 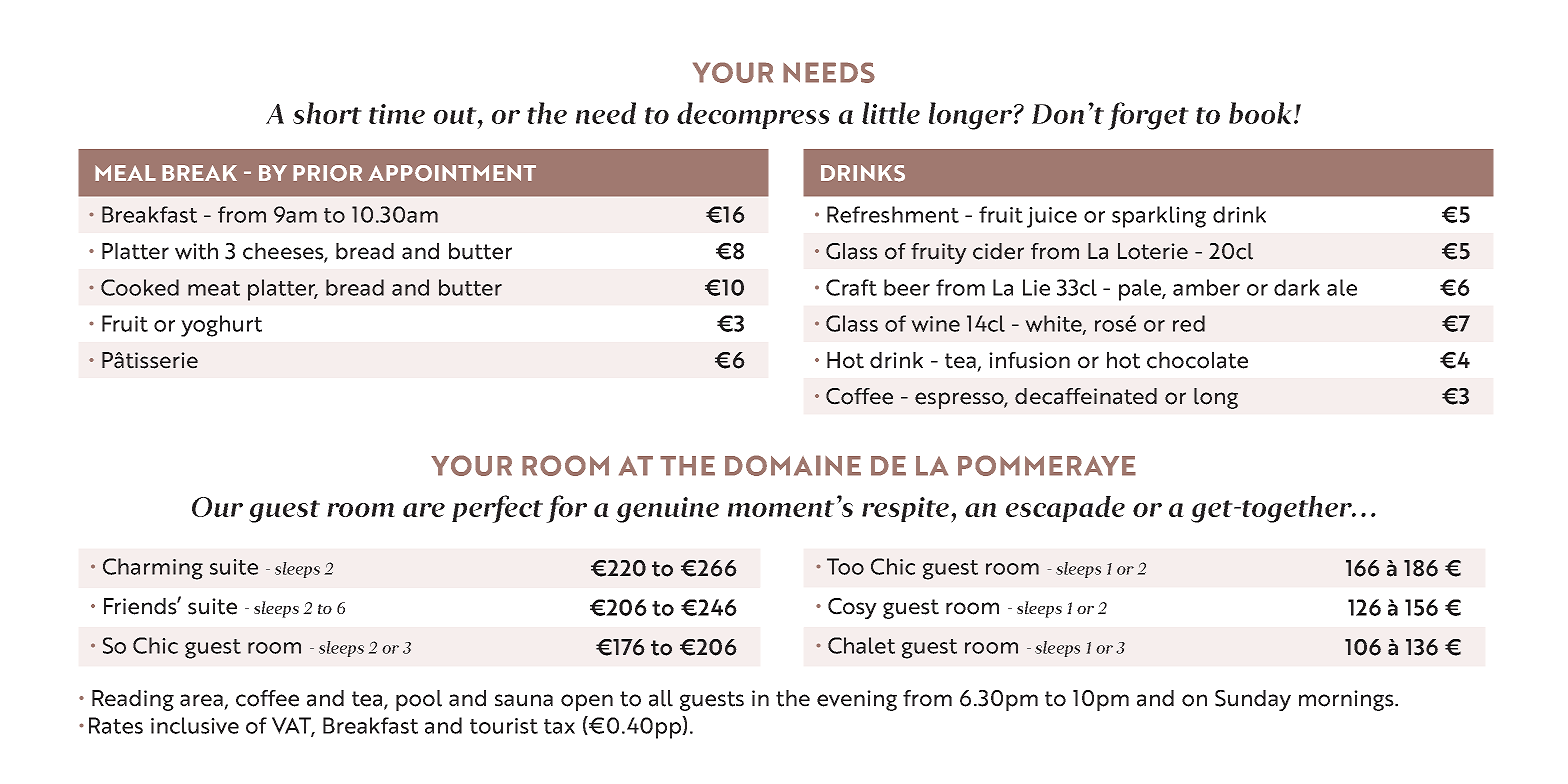 I want to click on Craft, so click(x=851, y=287).
